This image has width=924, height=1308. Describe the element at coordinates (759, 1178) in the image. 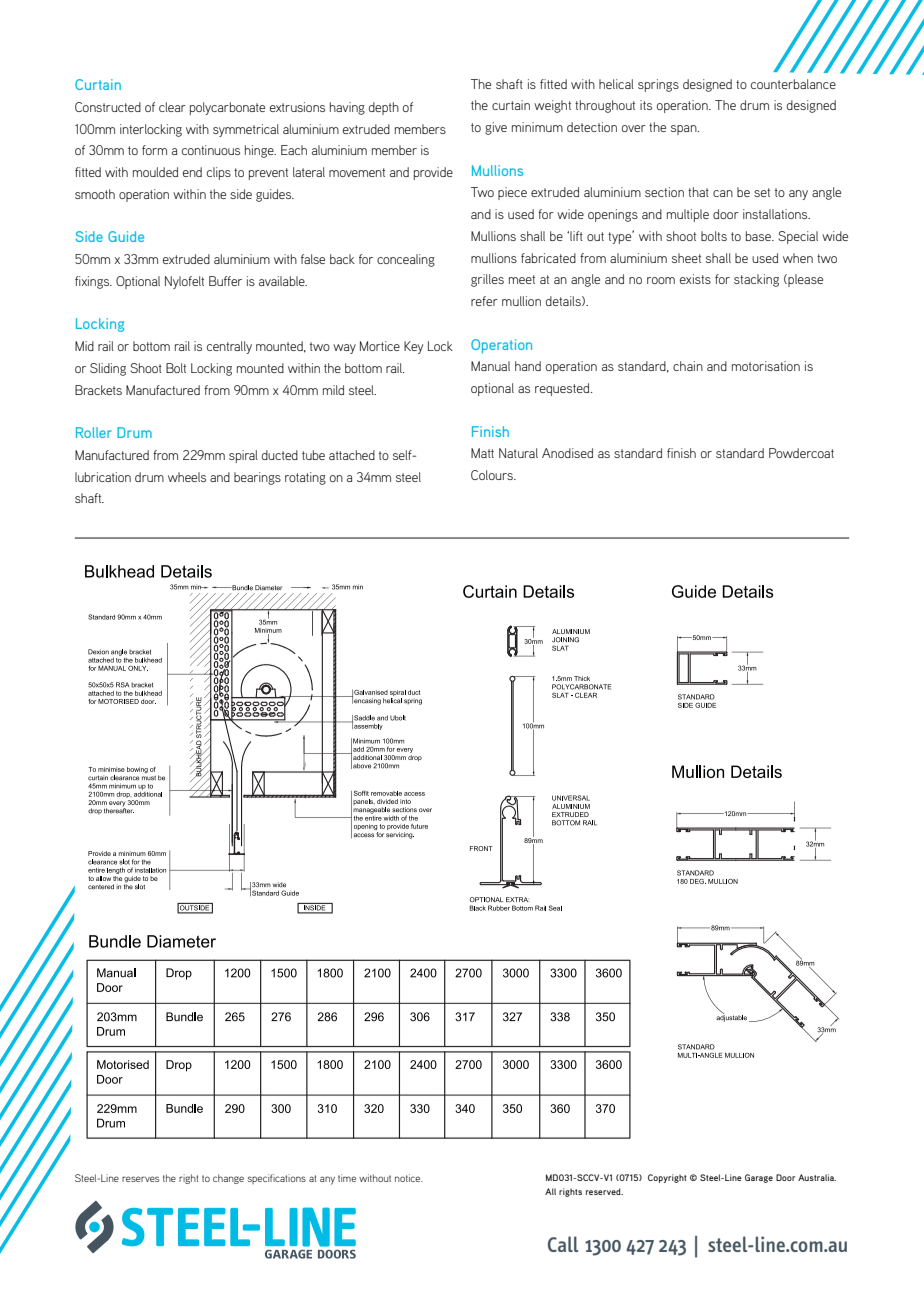

I see `Garage` at that location.
